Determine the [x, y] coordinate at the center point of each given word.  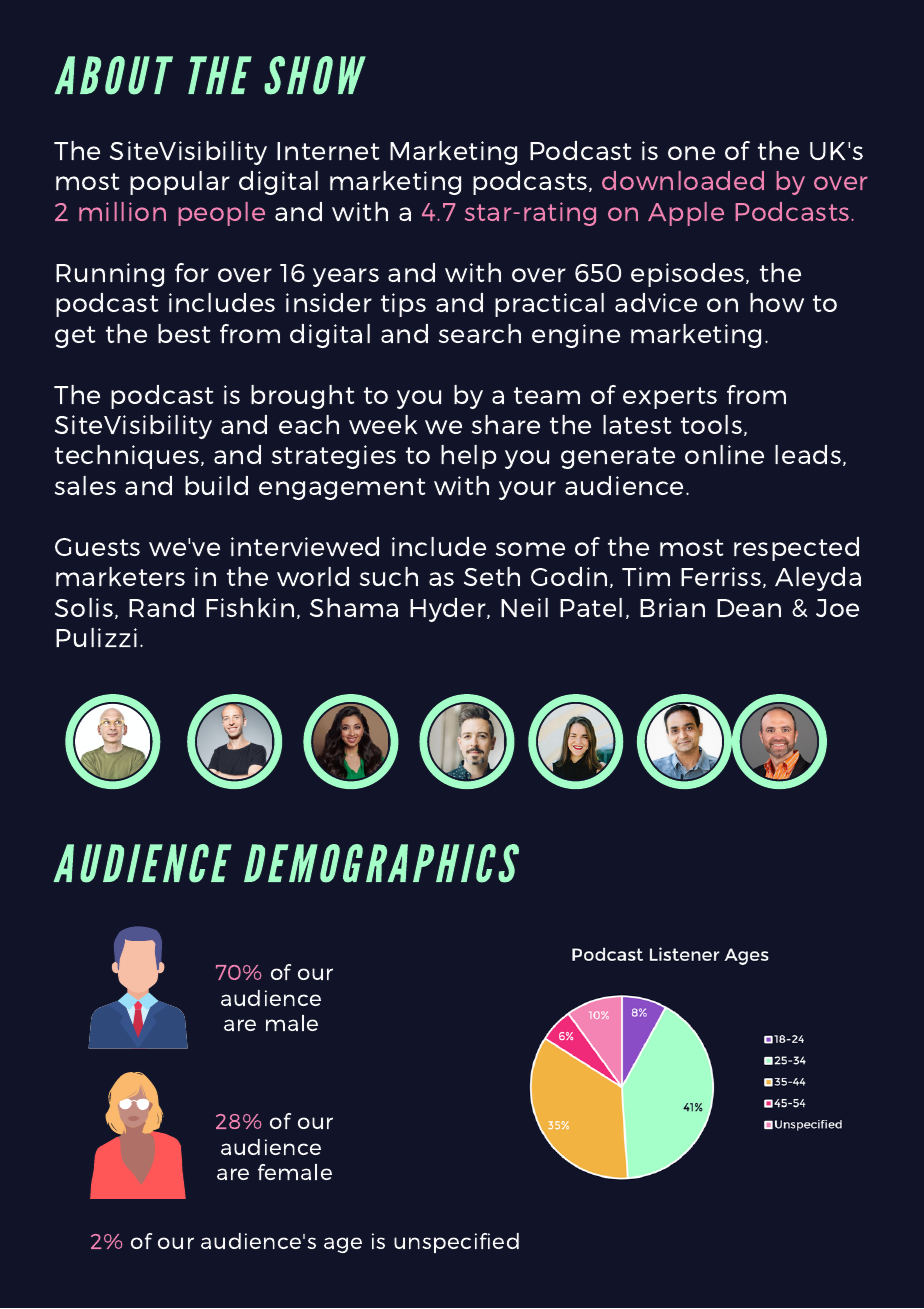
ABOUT [113, 75]
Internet [328, 151]
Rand [161, 607]
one [691, 153]
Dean [749, 608]
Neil [524, 607]
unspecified [456, 1243]
